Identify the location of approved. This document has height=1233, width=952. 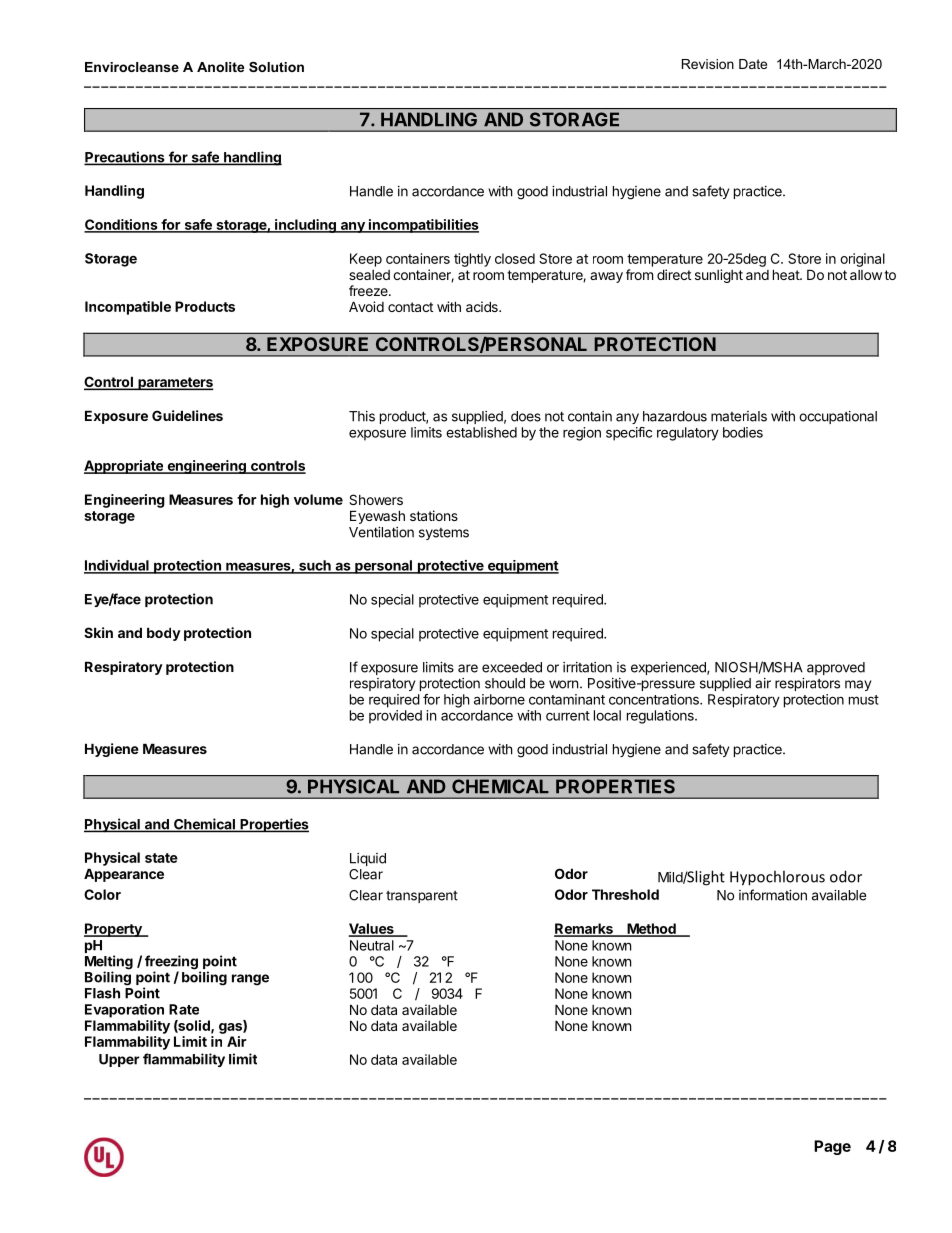
(836, 668).
